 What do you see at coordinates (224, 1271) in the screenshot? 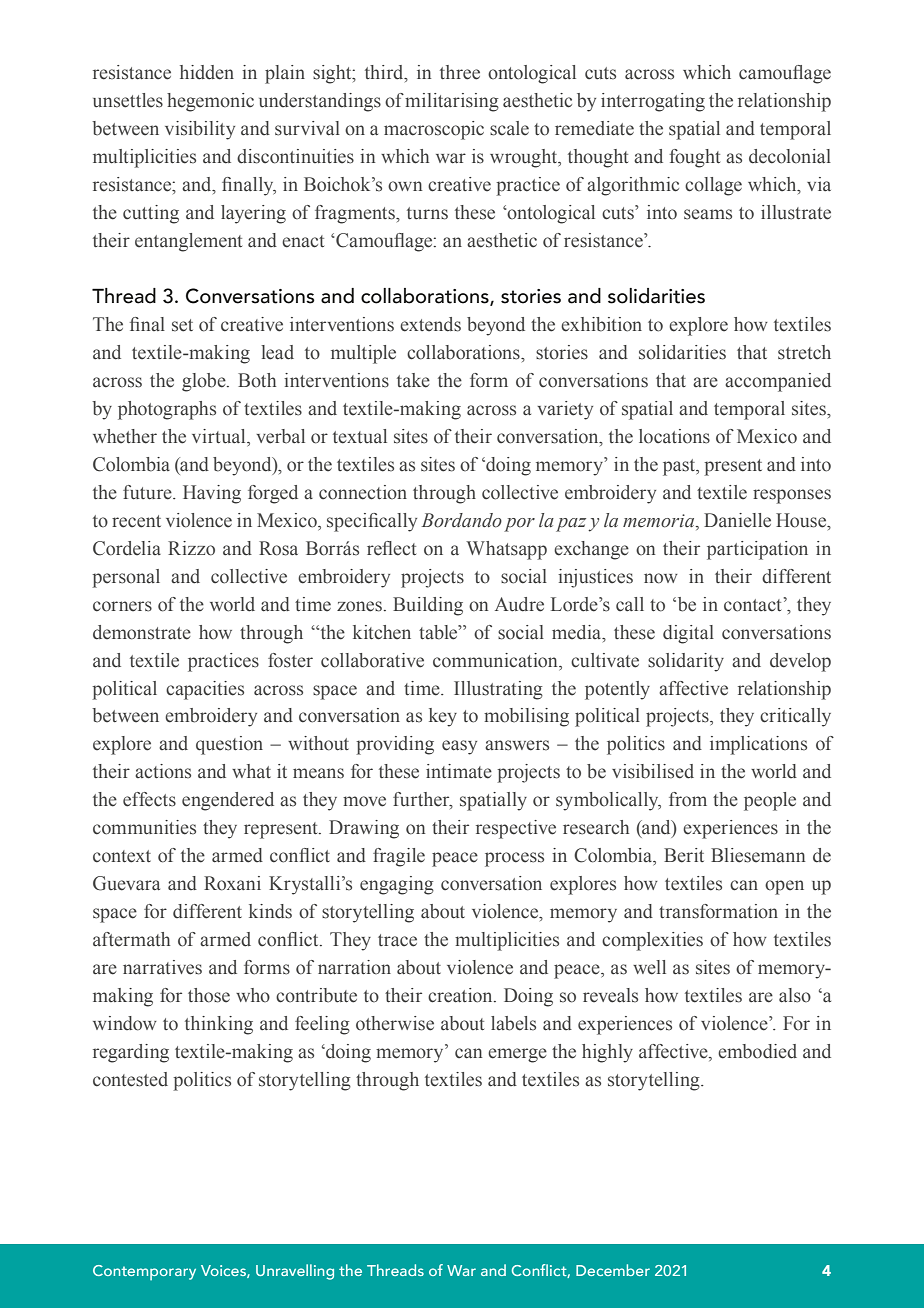
I see `Voices` at bounding box center [224, 1271].
